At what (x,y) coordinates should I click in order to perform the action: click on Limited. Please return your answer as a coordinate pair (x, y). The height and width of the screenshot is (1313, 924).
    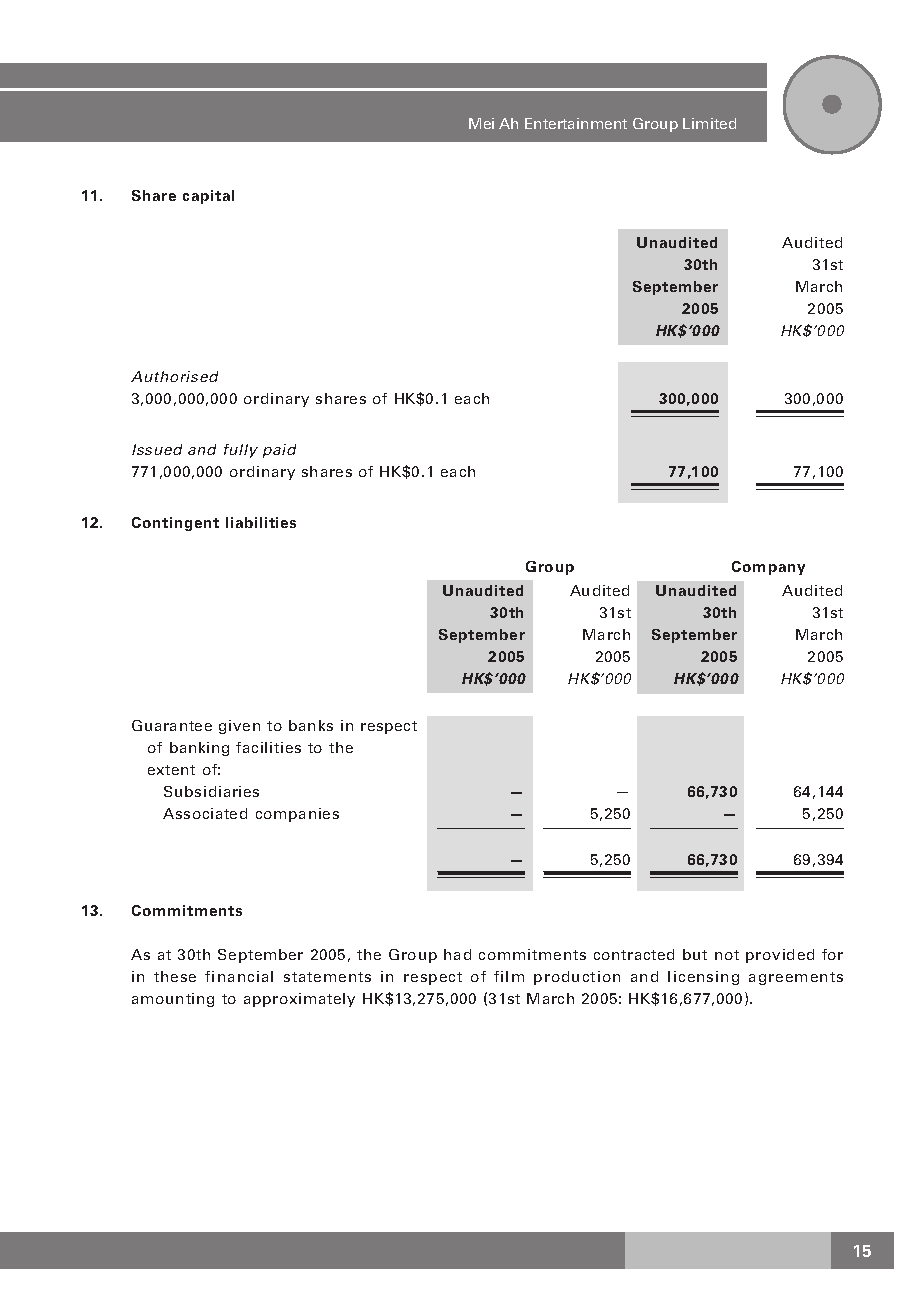
    Looking at the image, I should click on (709, 123).
